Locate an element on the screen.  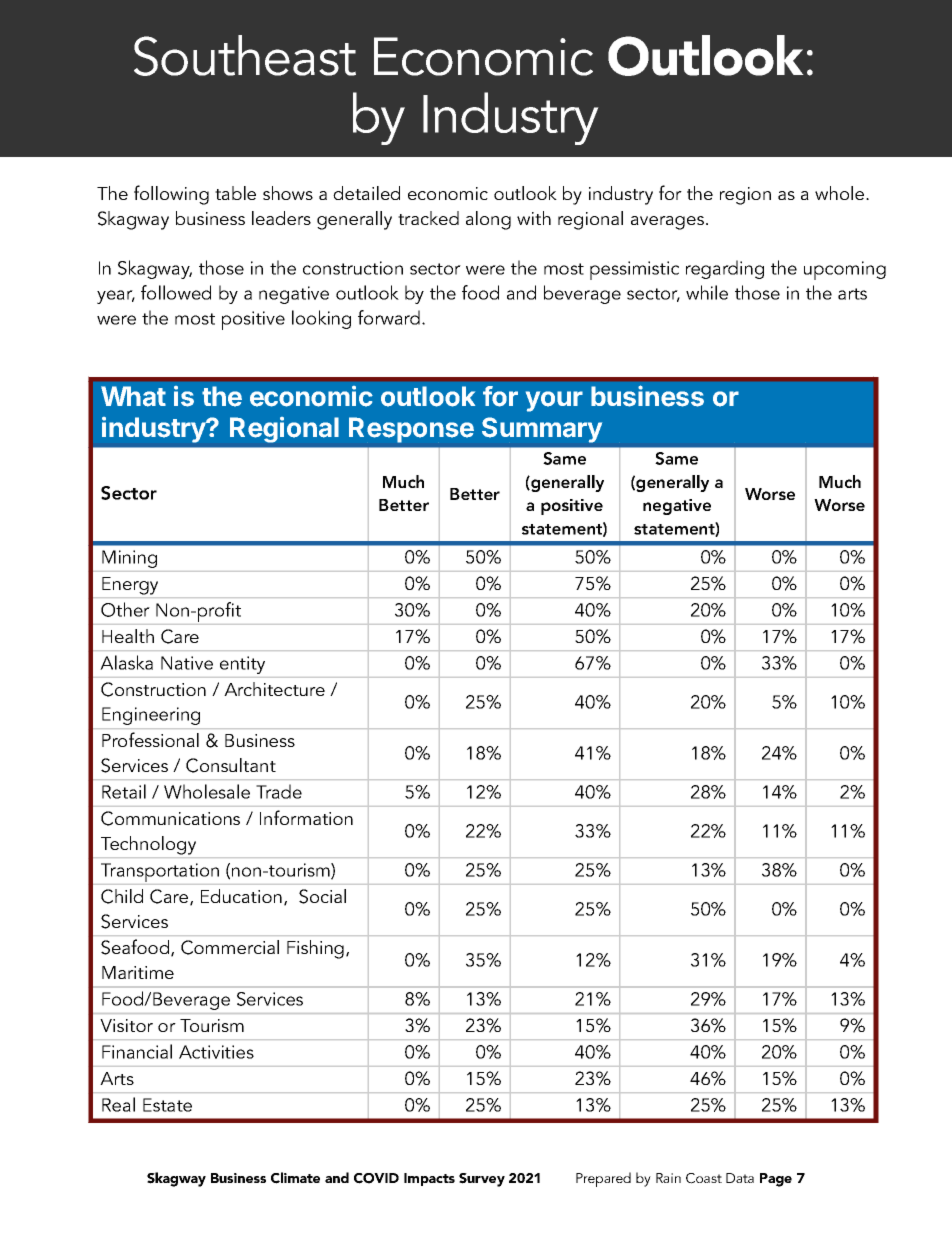
Southeast is located at coordinates (245, 55).
